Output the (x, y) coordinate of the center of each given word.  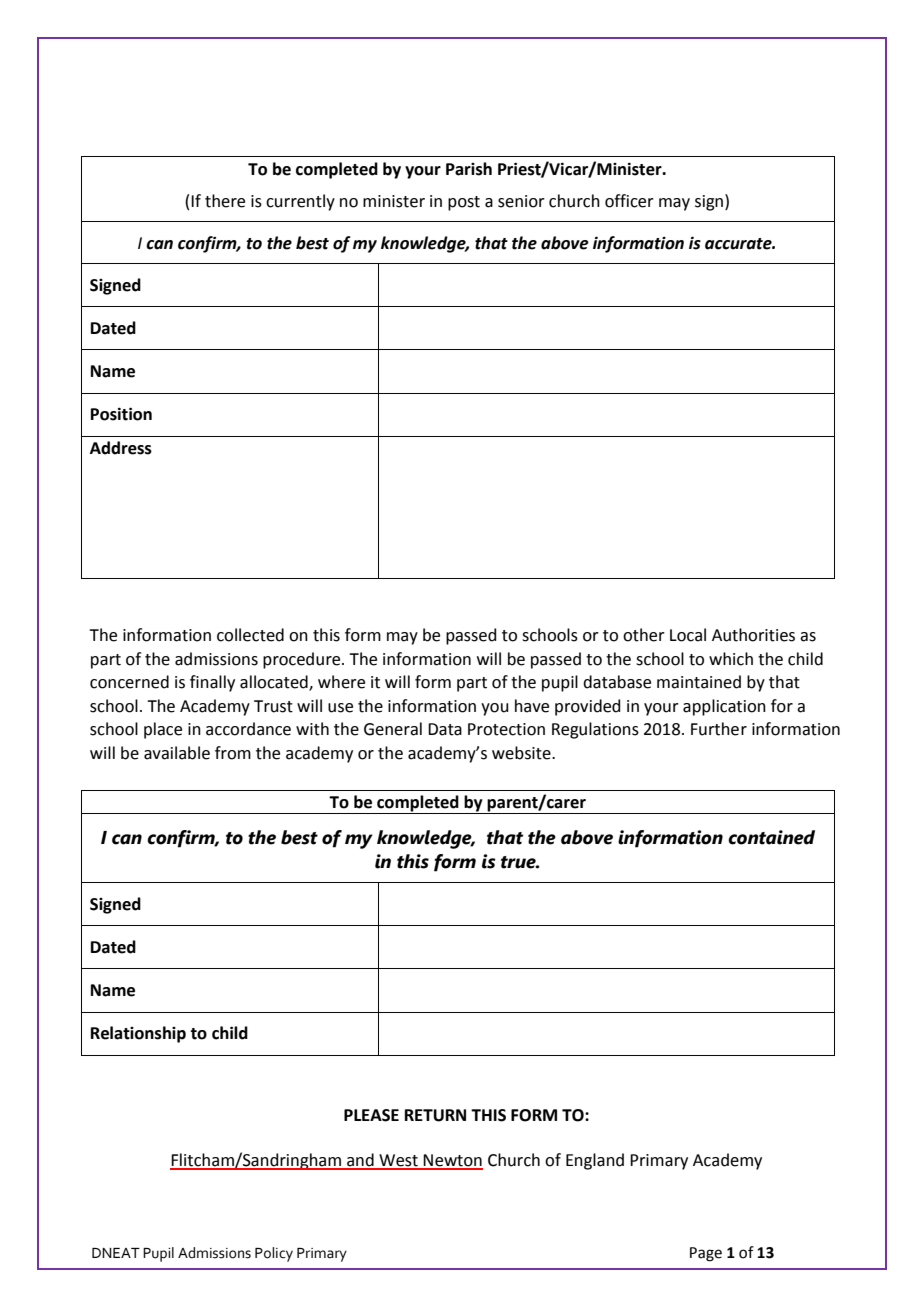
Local (688, 635)
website (522, 753)
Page (706, 1254)
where (341, 682)
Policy (274, 1254)
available (177, 753)
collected (250, 635)
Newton (452, 1161)
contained (771, 837)
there (225, 201)
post (464, 203)
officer (629, 201)
